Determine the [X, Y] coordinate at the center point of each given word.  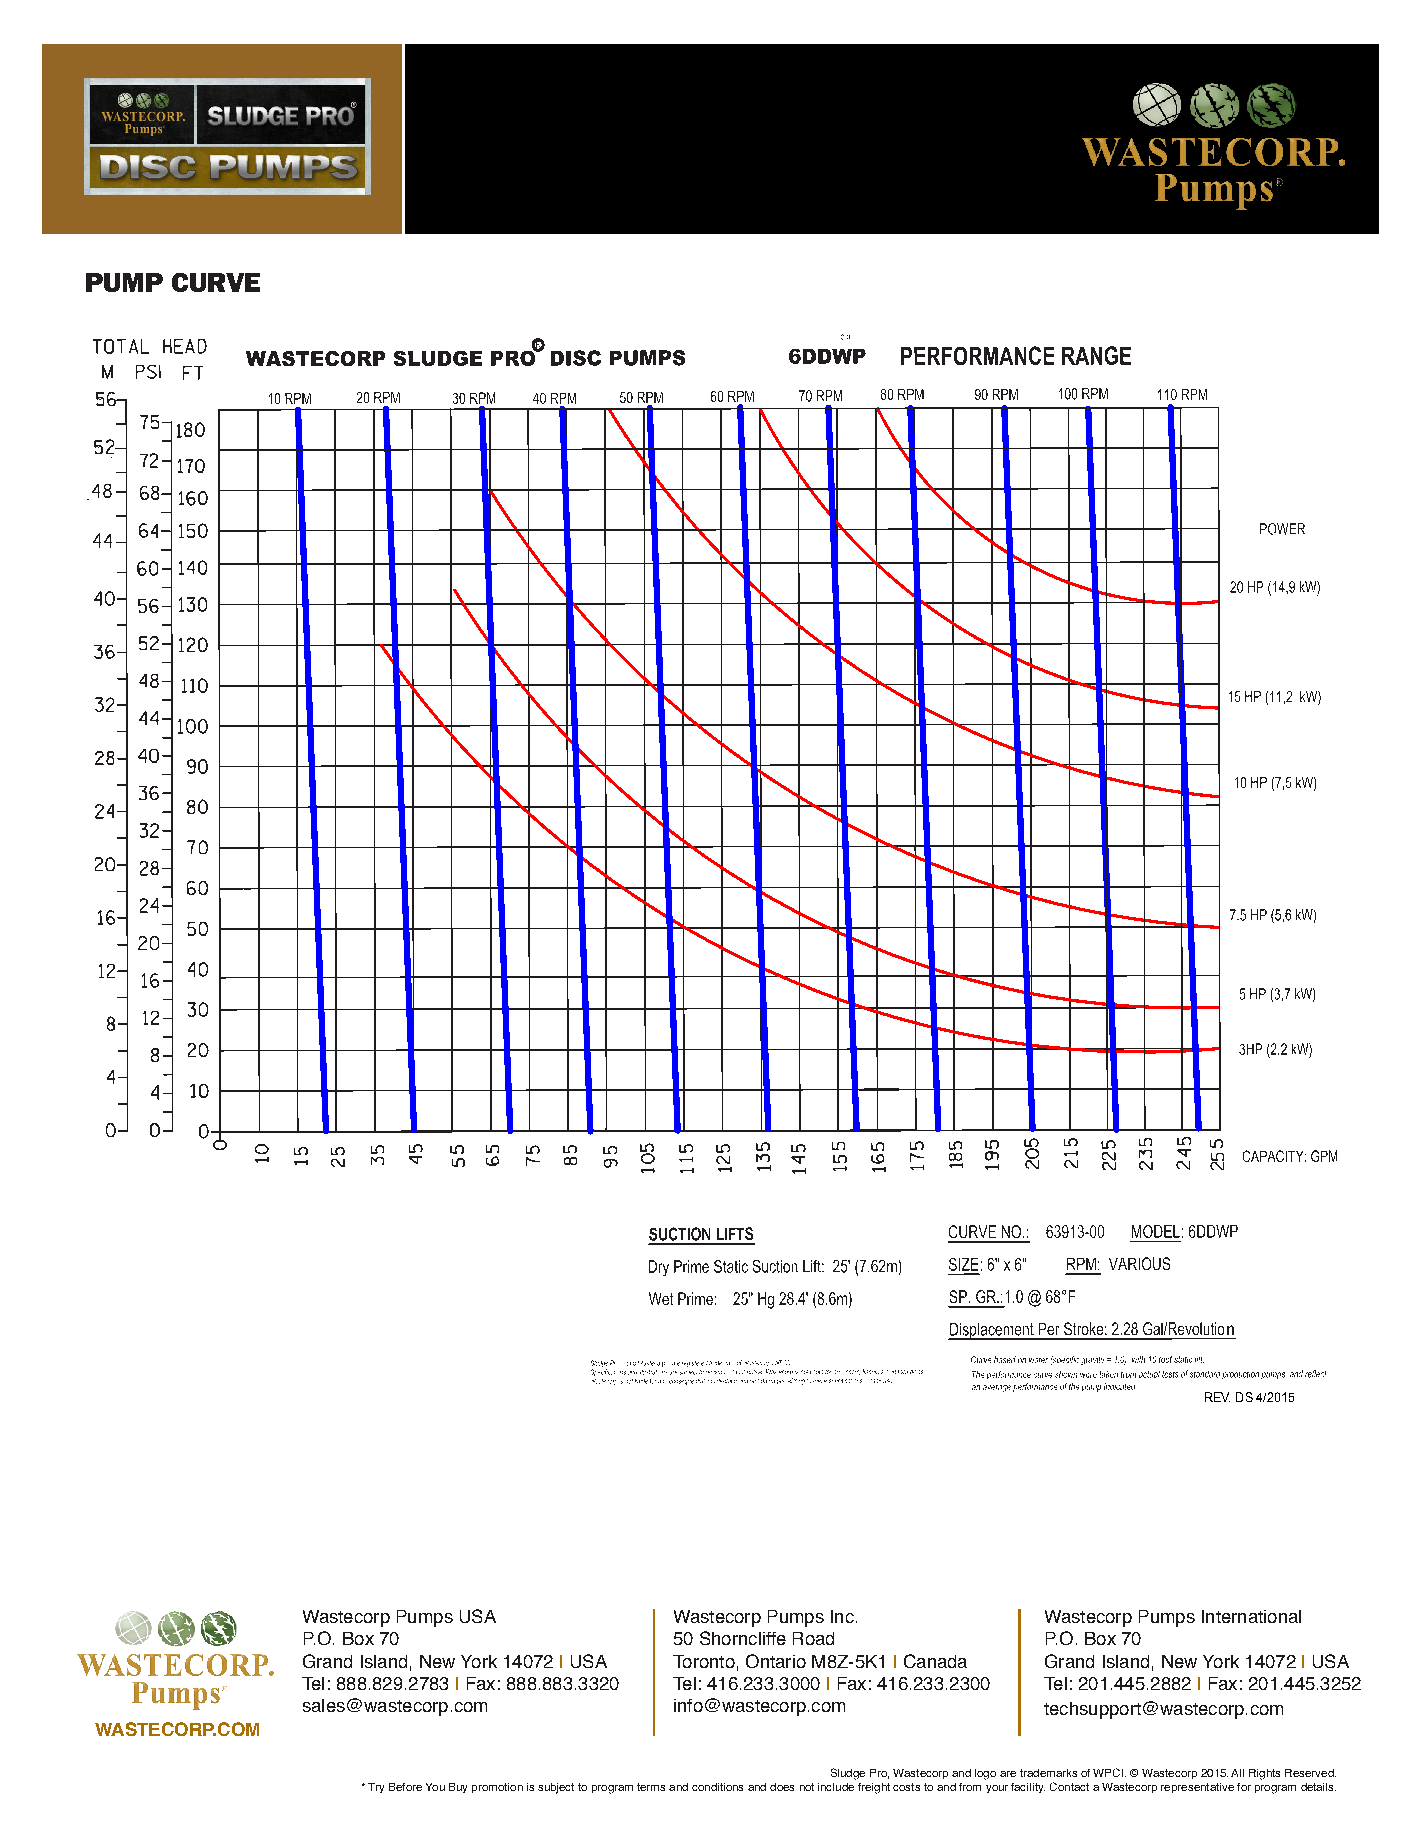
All [1237, 1773]
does [782, 1787]
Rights [1264, 1774]
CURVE [216, 282]
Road [813, 1638]
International [1251, 1616]
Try [376, 1788]
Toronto [704, 1661]
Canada [935, 1661]
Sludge [848, 1774]
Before [405, 1787]
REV [1217, 1397]
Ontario [776, 1661]
